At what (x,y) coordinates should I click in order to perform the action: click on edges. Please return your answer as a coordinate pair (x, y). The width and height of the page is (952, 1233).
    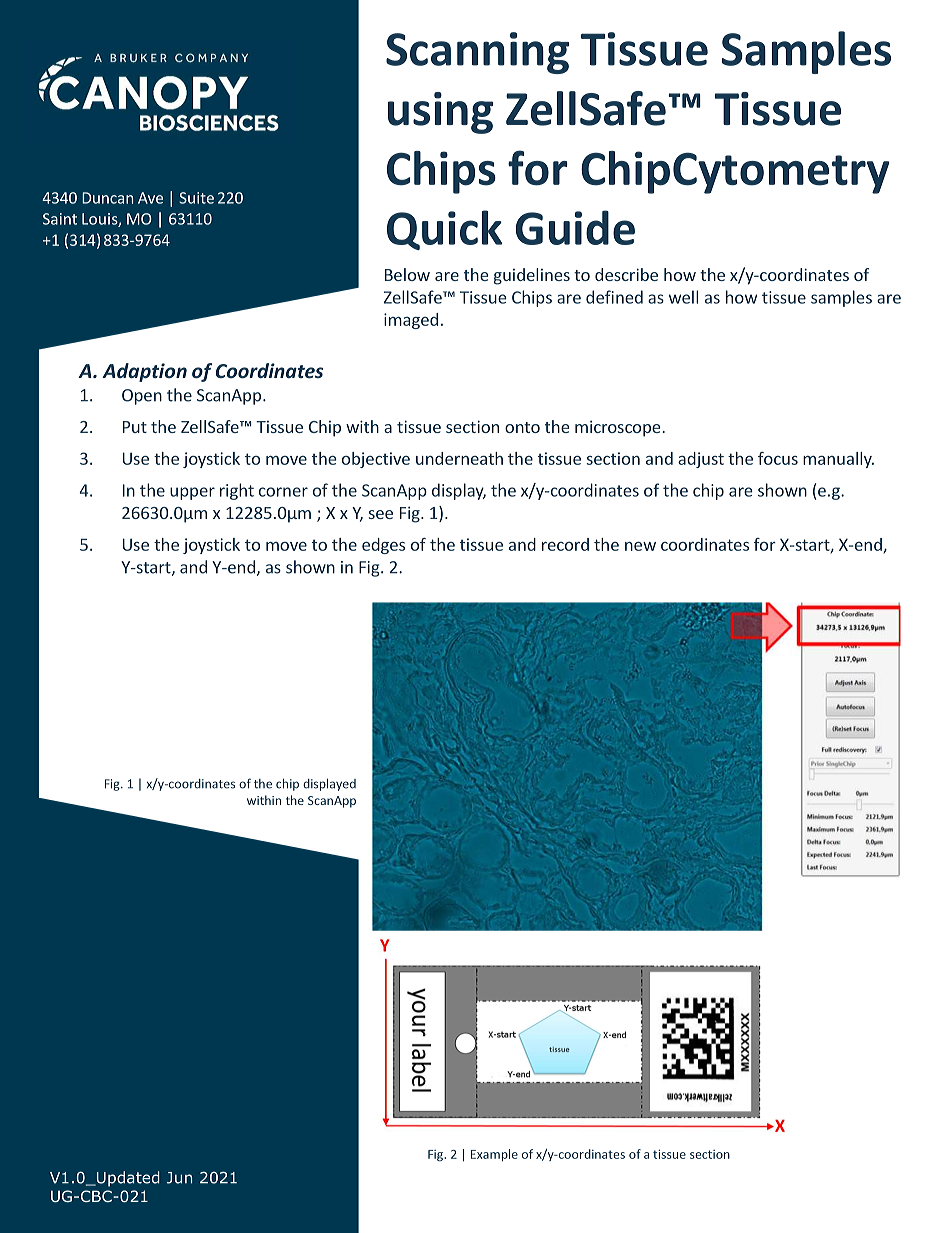
    Looking at the image, I should click on (383, 546).
